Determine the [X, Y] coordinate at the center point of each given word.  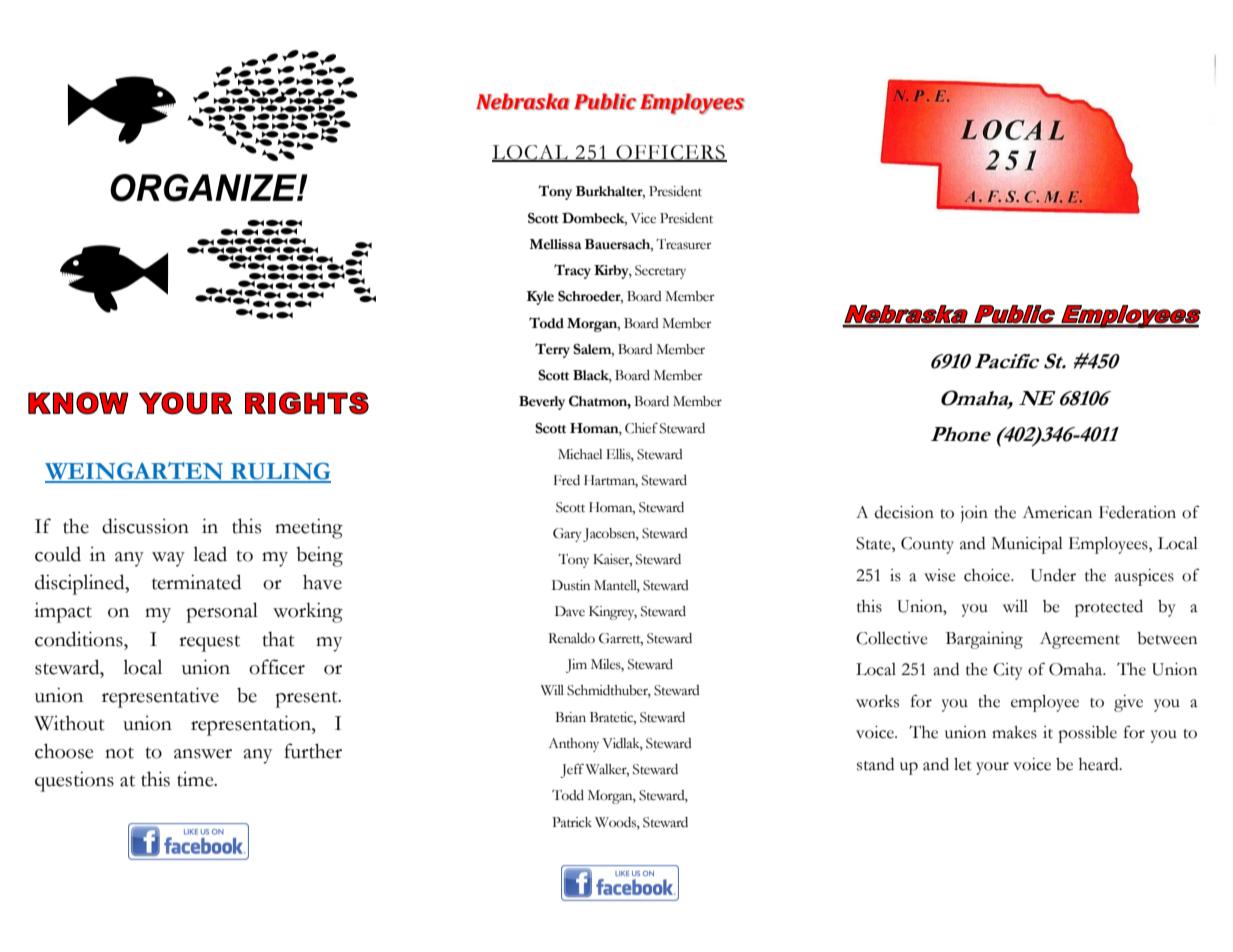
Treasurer [684, 244]
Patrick [572, 822]
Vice [643, 218]
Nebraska [523, 101]
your [992, 768]
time [196, 779]
